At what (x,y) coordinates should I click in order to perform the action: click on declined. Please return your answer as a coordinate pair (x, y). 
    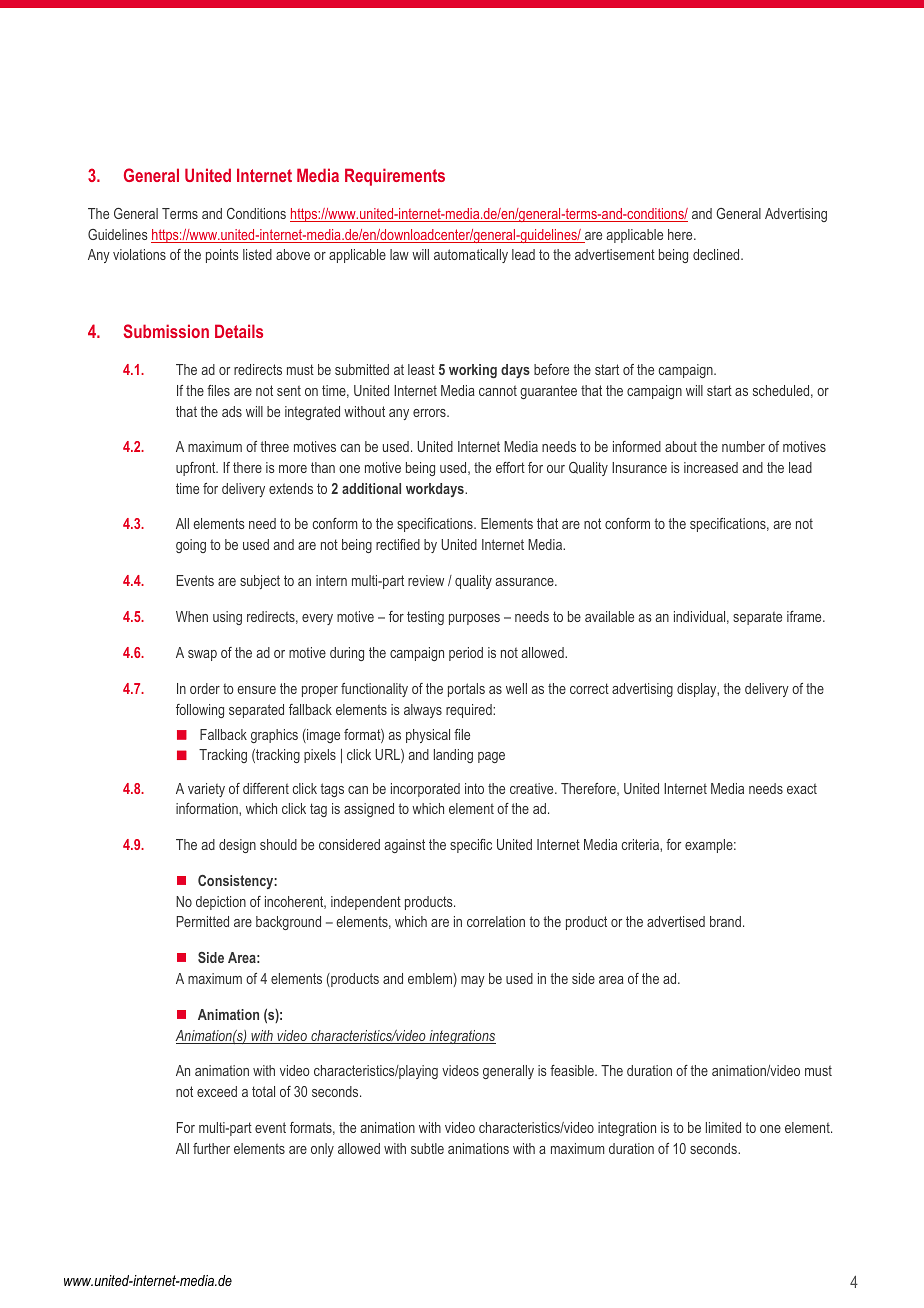
    Looking at the image, I should click on (717, 254).
